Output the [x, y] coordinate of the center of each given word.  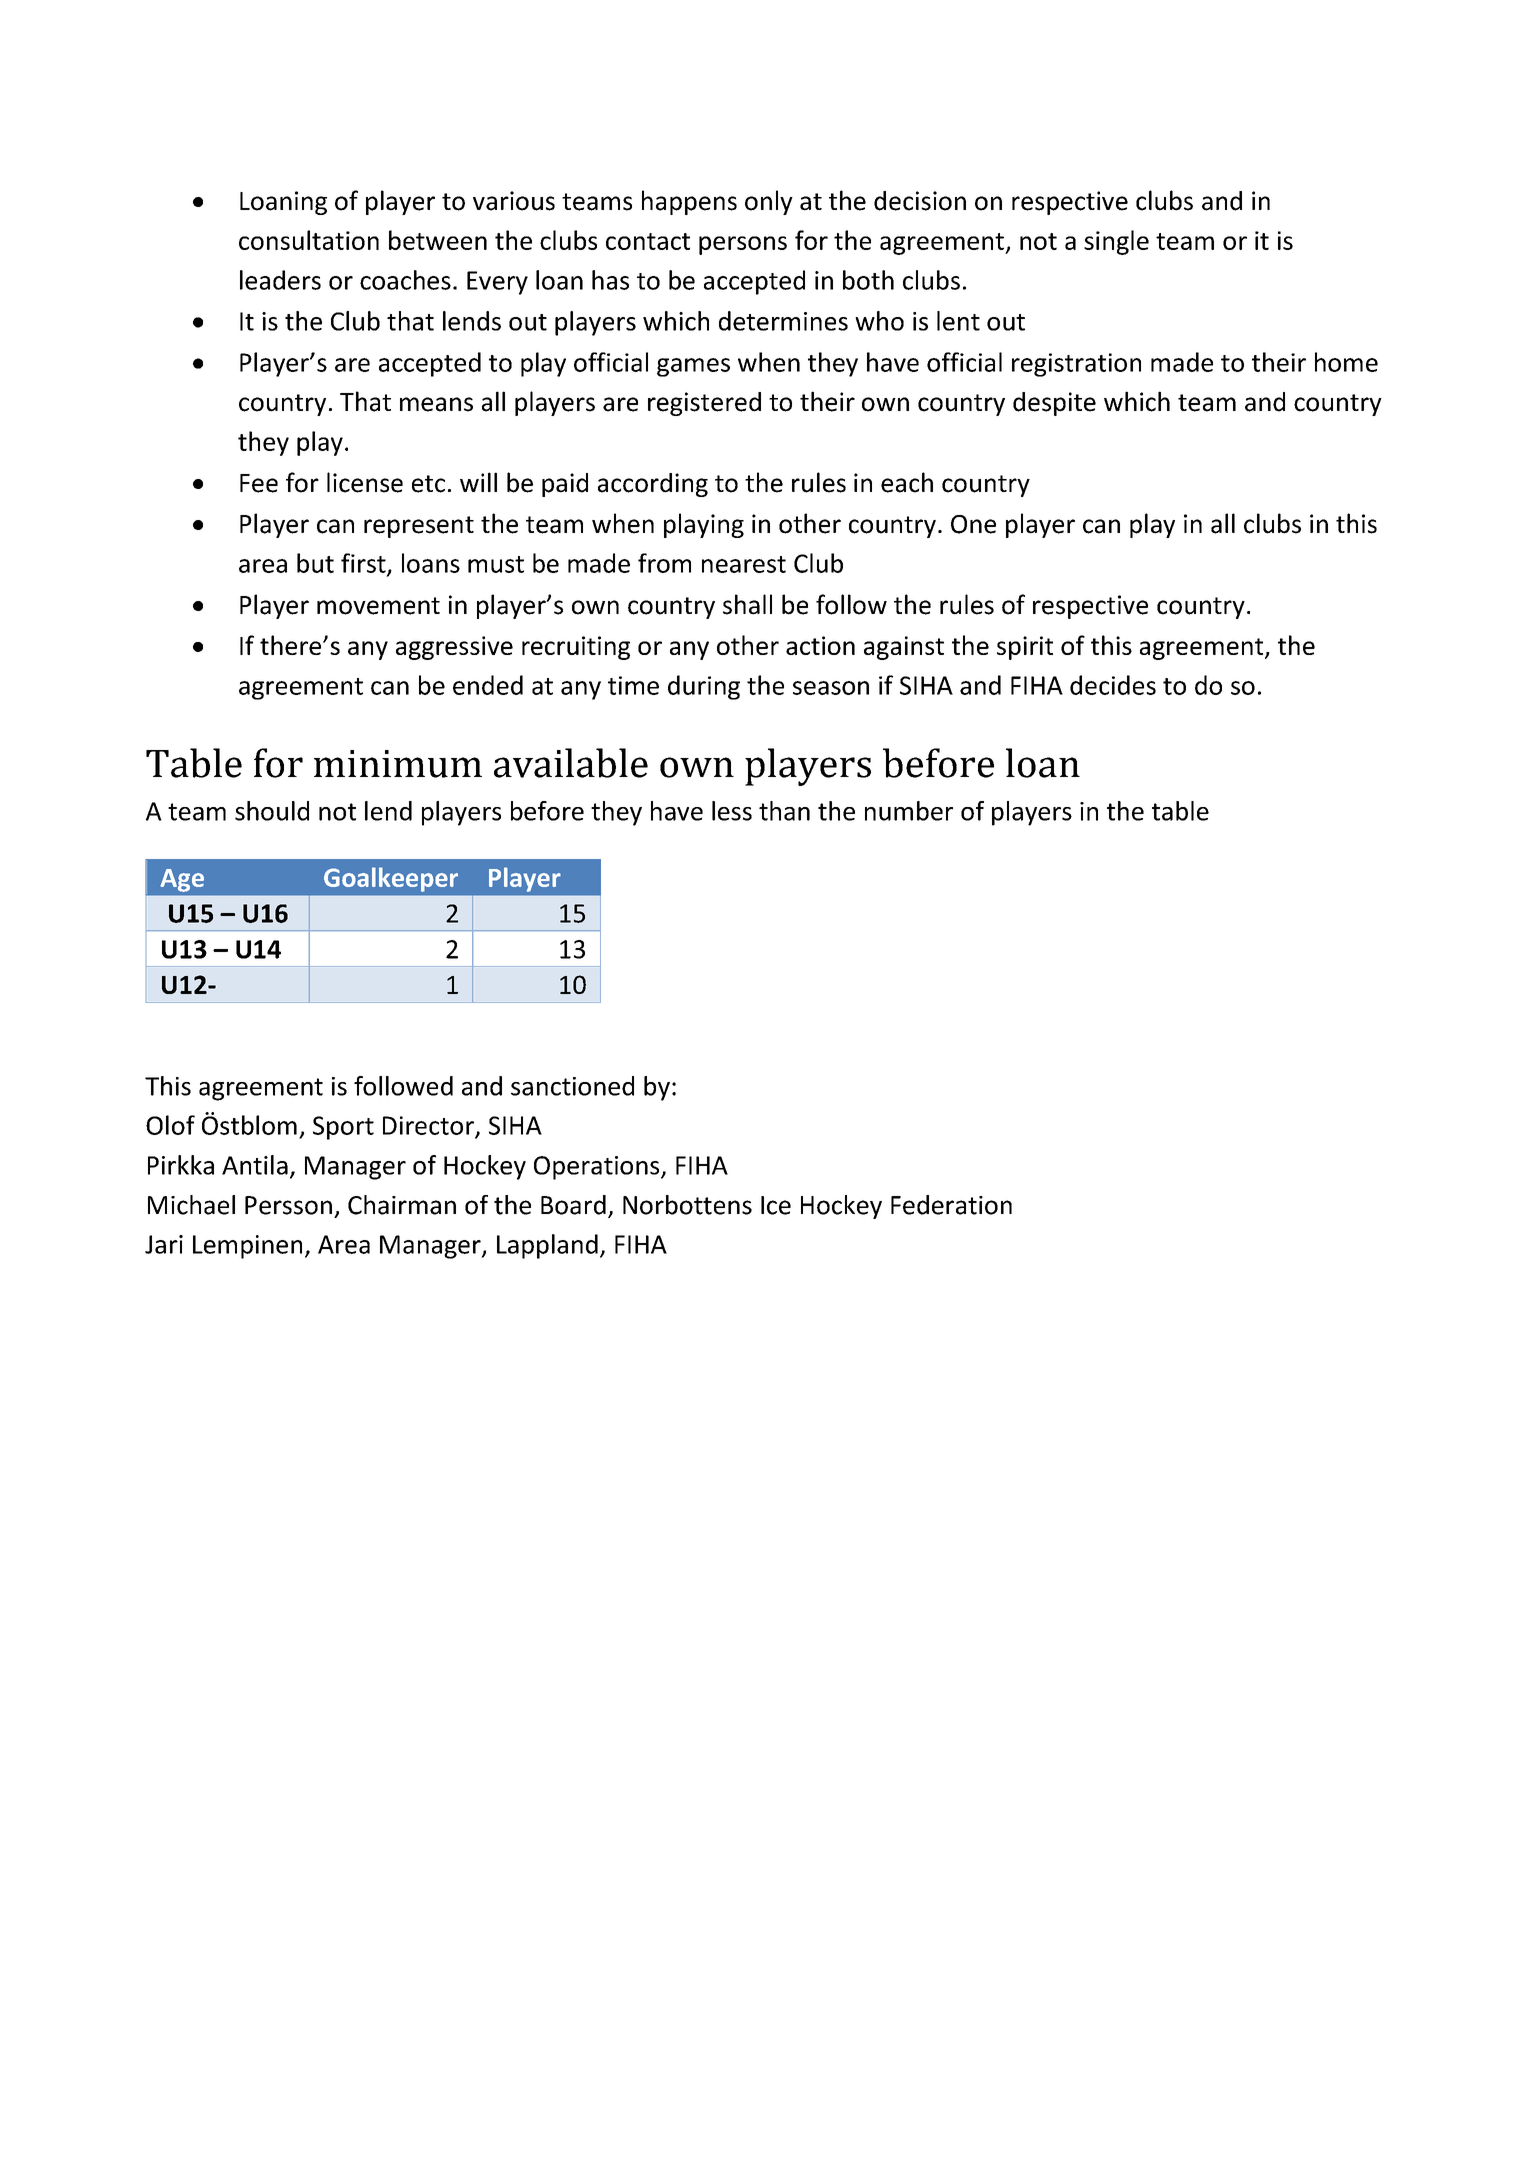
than [784, 811]
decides [1113, 685]
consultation [309, 240]
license [365, 482]
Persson [288, 1205]
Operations [598, 1168]
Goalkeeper [391, 879]
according [653, 485]
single [1116, 242]
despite [1054, 404]
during [704, 687]
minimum [398, 764]
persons [743, 245]
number [909, 811]
